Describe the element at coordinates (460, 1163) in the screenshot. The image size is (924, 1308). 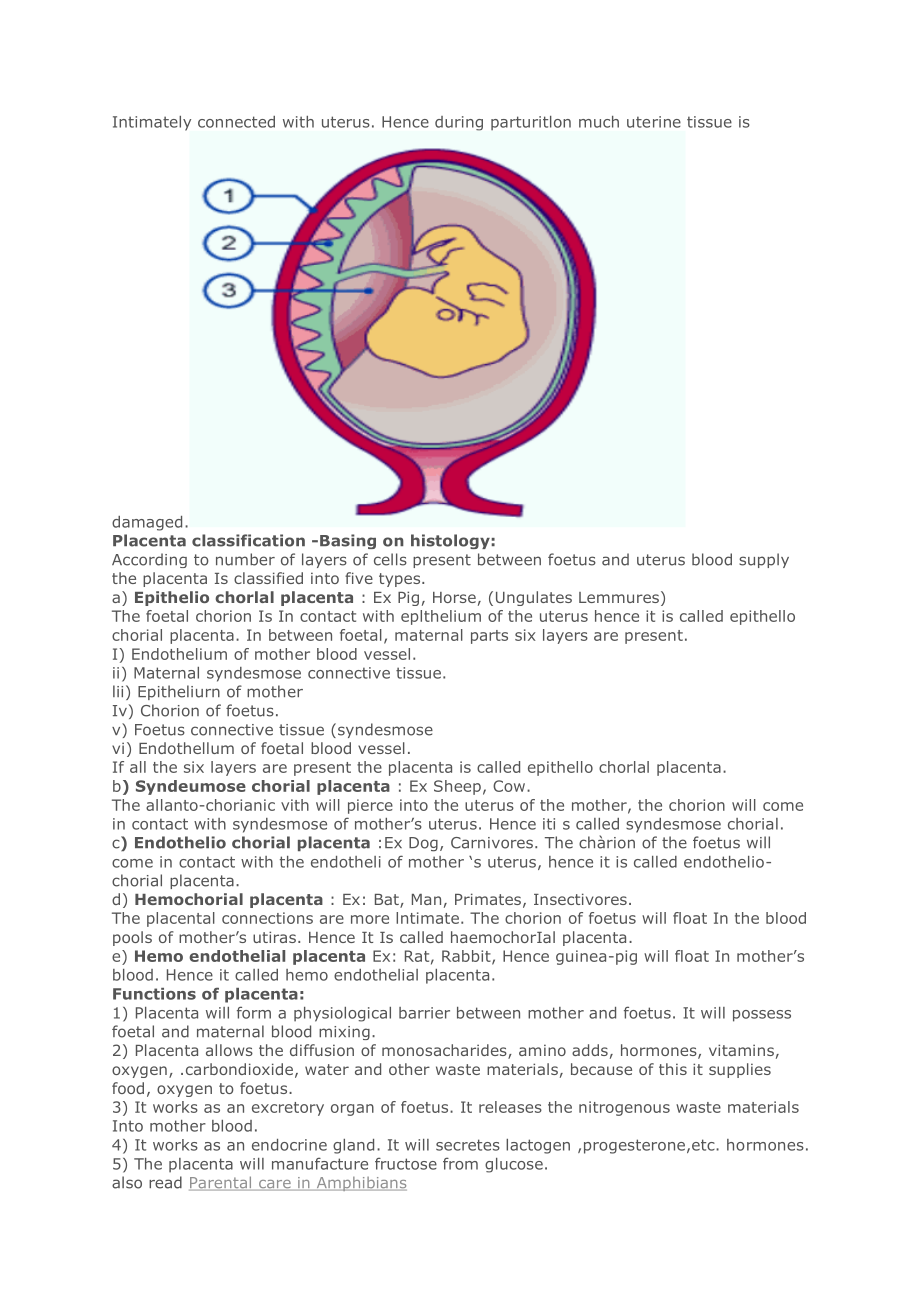
I see `from` at that location.
